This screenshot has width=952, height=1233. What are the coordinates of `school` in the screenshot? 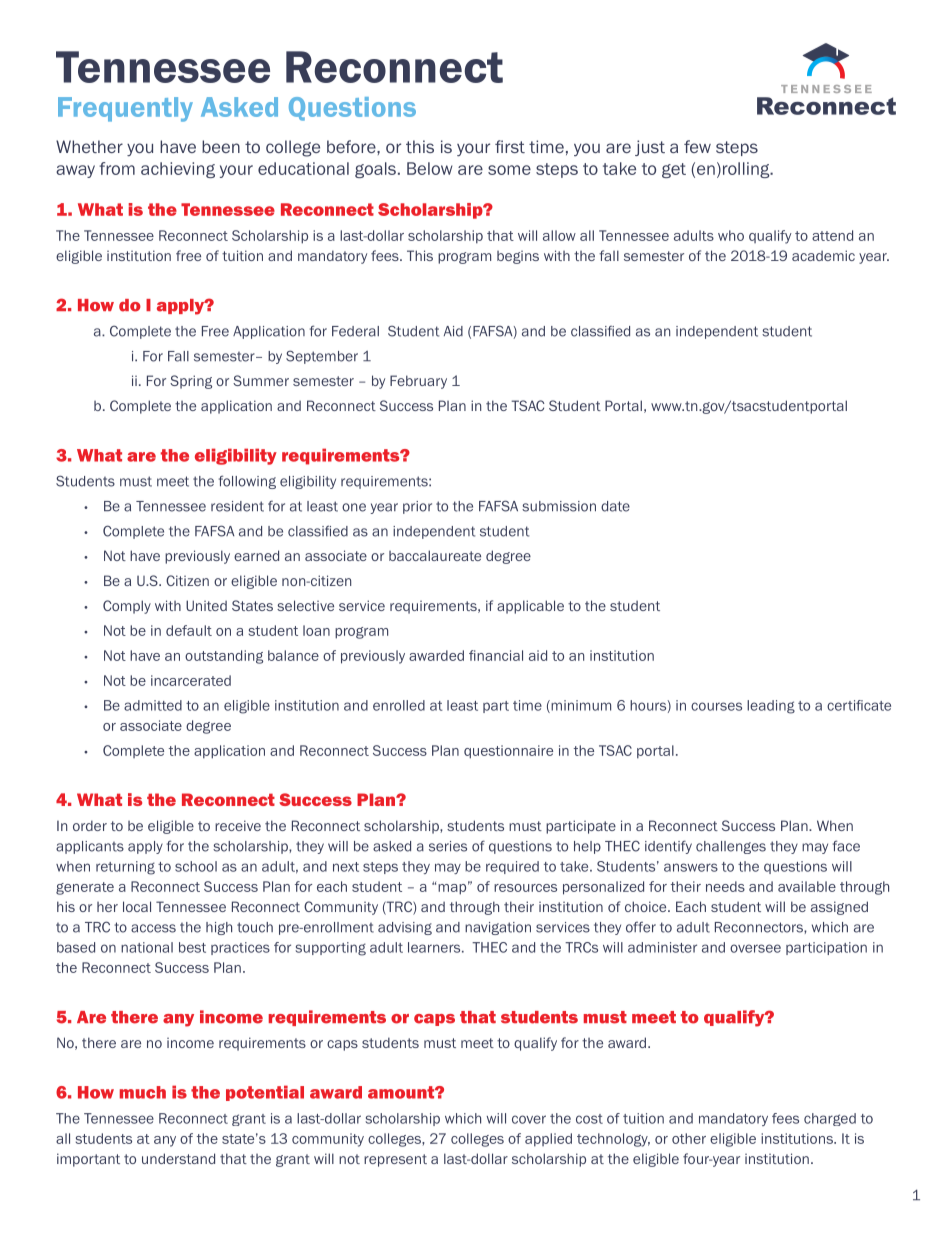 It's located at (196, 866).
